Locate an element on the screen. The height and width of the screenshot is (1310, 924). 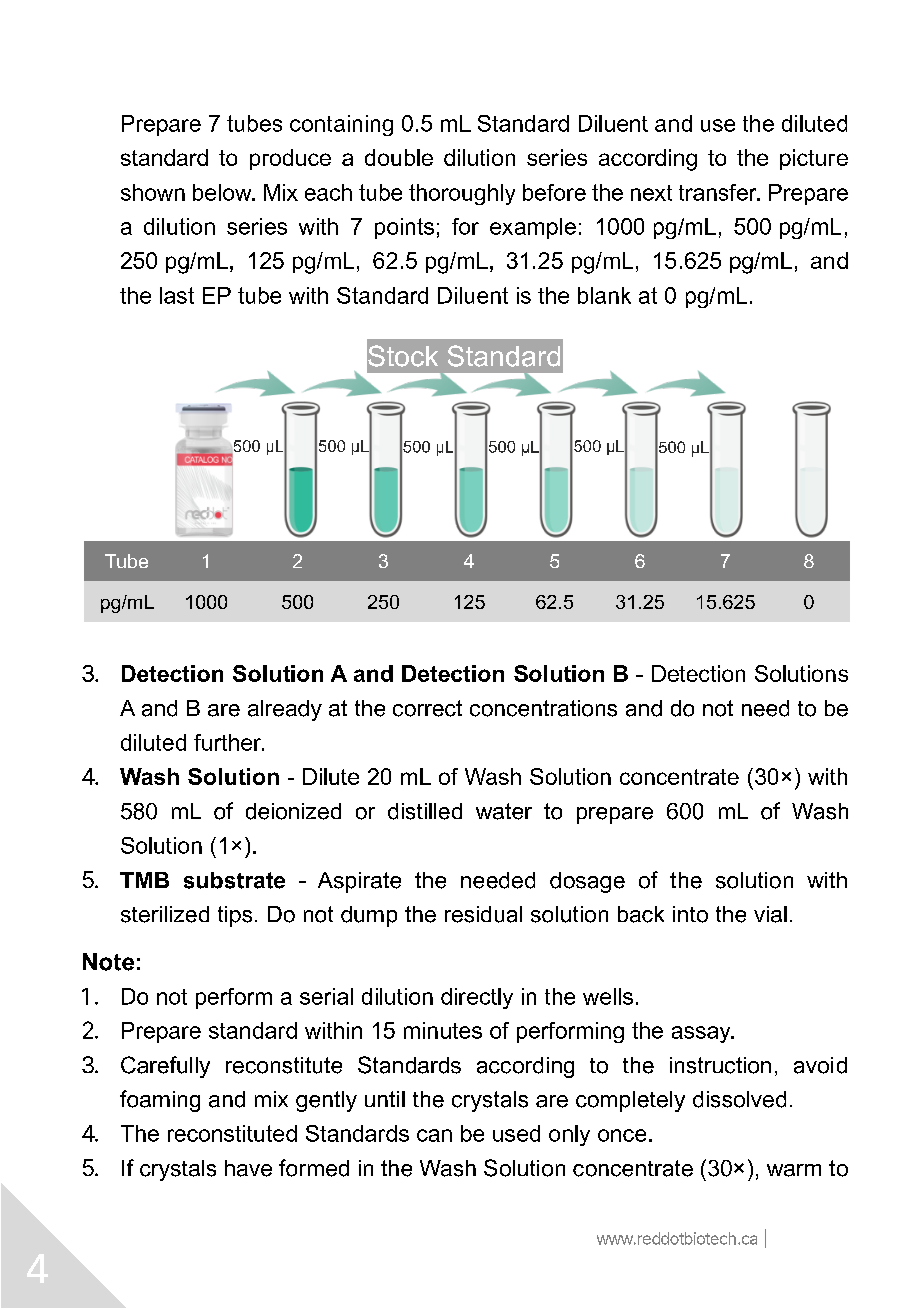
below is located at coordinates (223, 192).
